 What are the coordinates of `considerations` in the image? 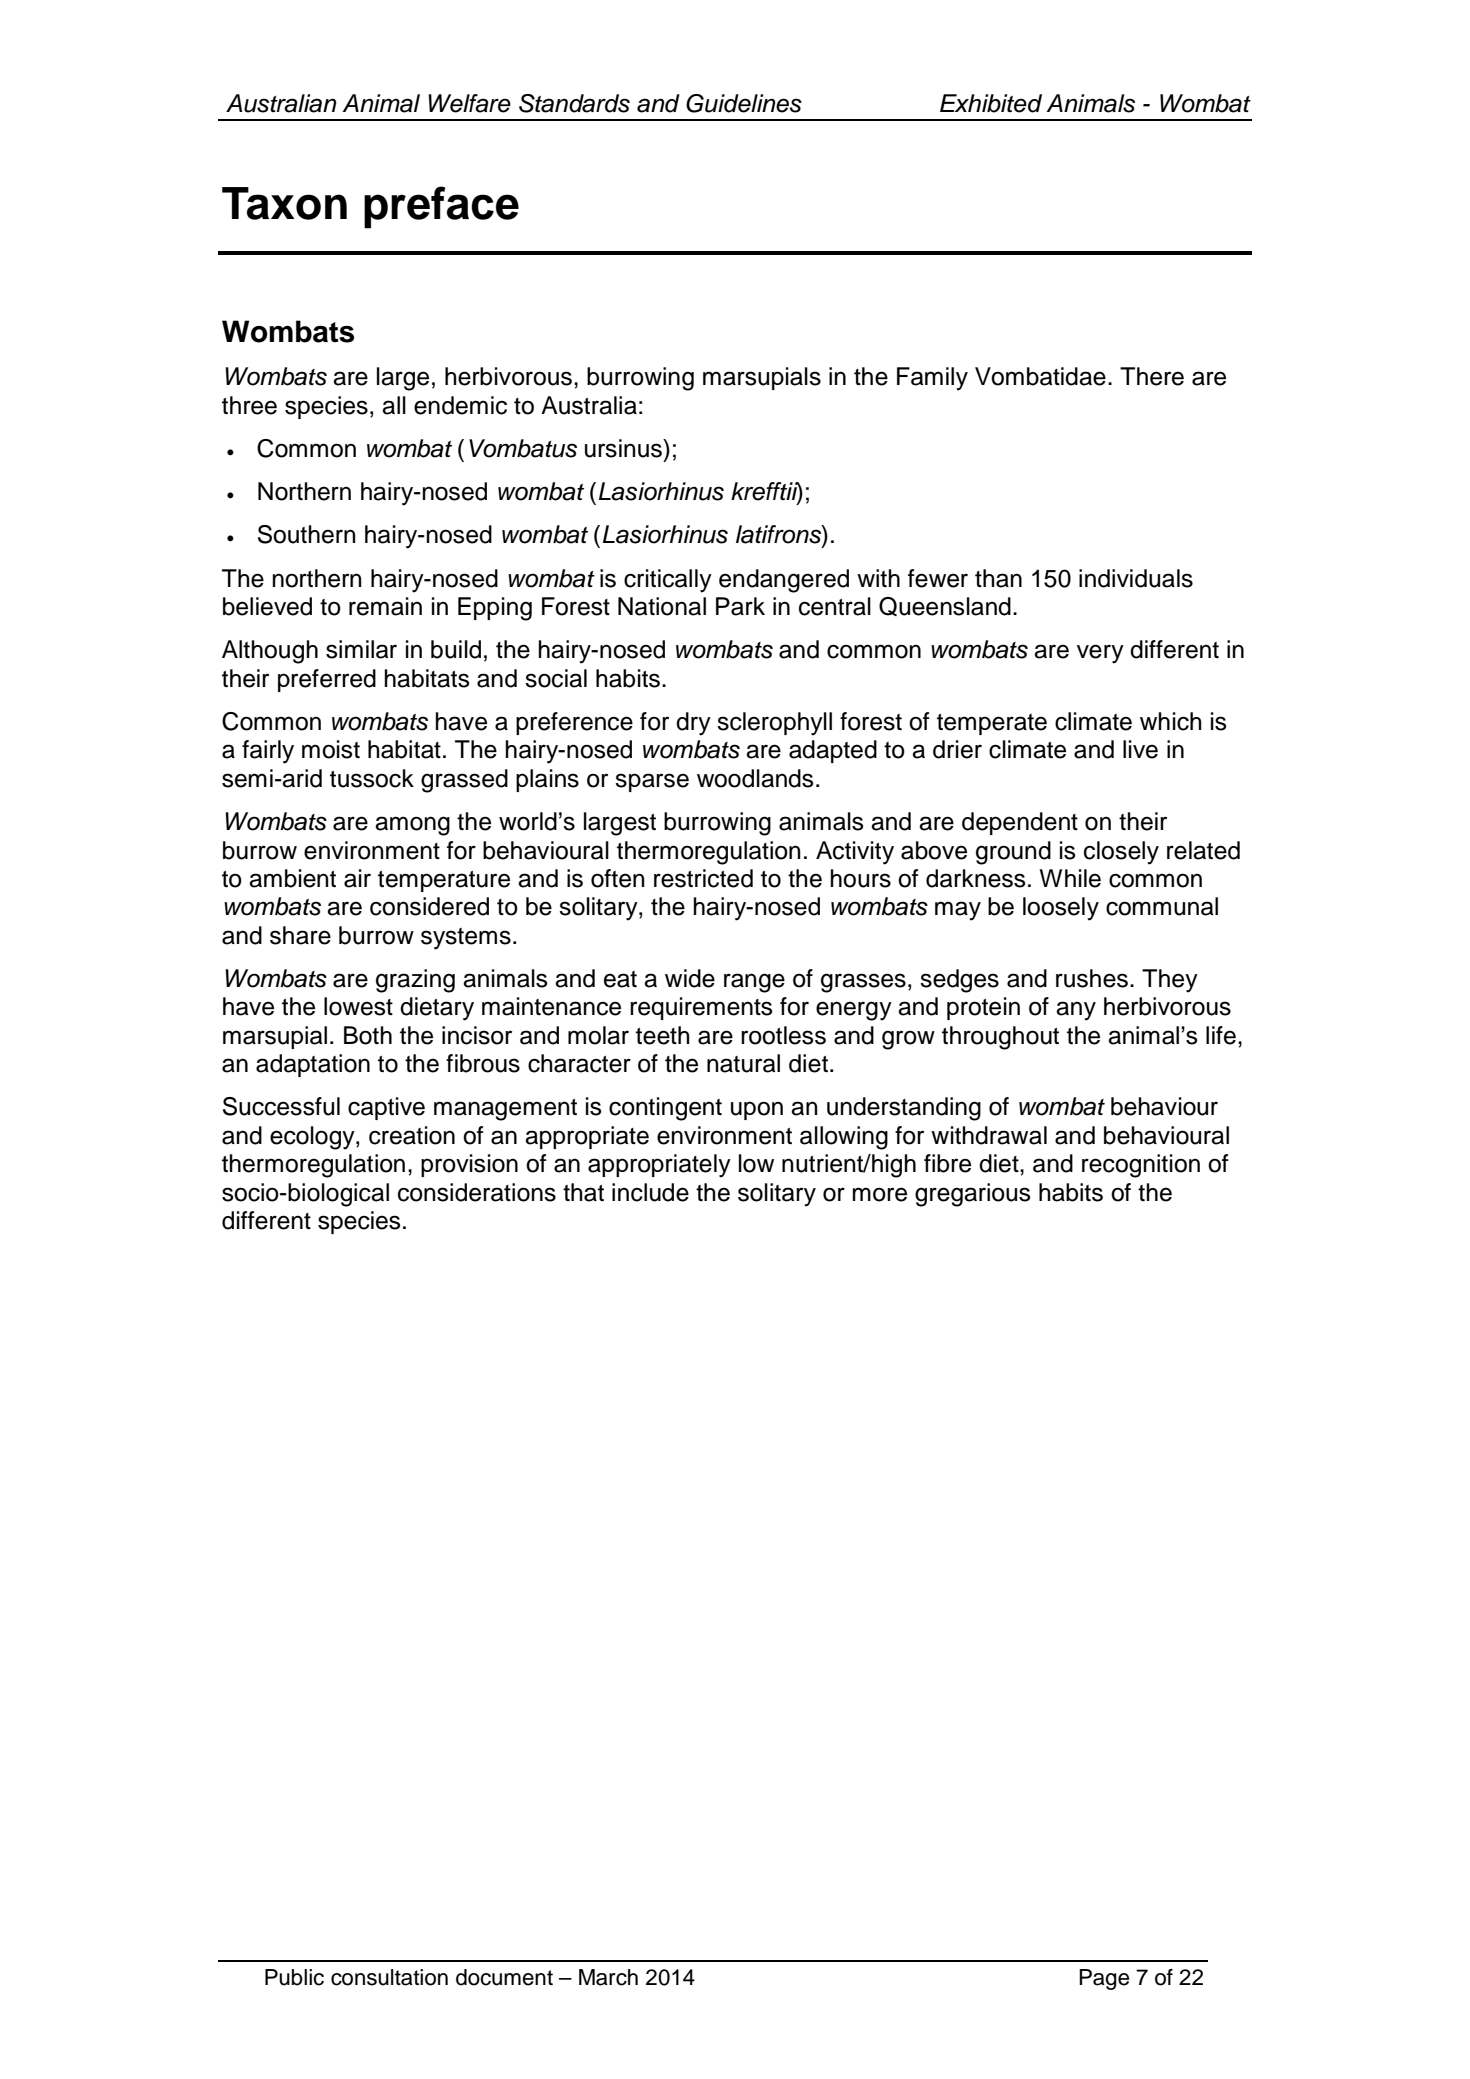 It's located at (477, 1192).
